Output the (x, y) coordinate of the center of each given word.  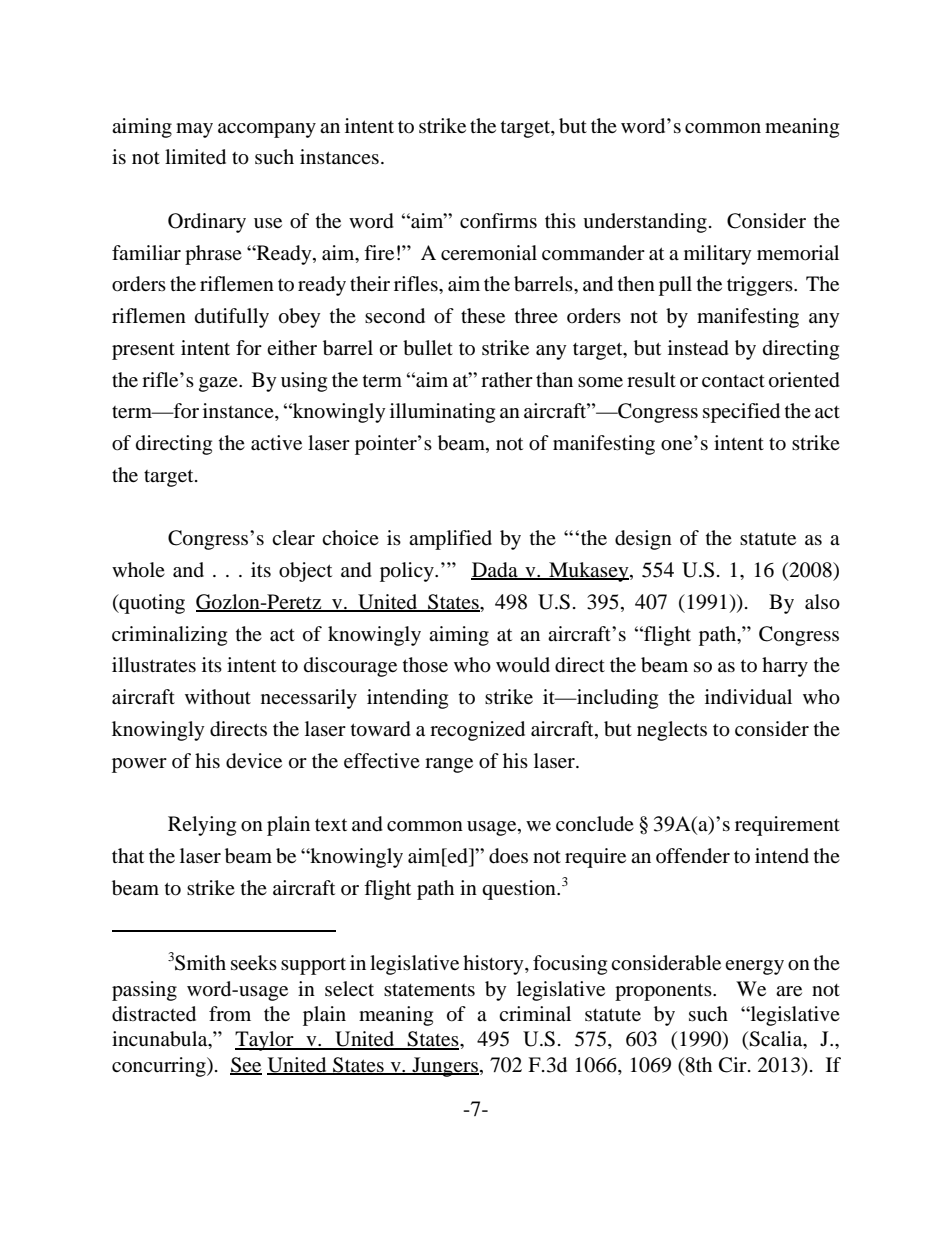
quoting (151, 604)
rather (507, 379)
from (230, 1014)
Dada (495, 571)
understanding (645, 223)
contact (733, 381)
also (822, 602)
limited (195, 157)
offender (693, 856)
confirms (498, 220)
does (508, 856)
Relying (202, 826)
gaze (219, 384)
